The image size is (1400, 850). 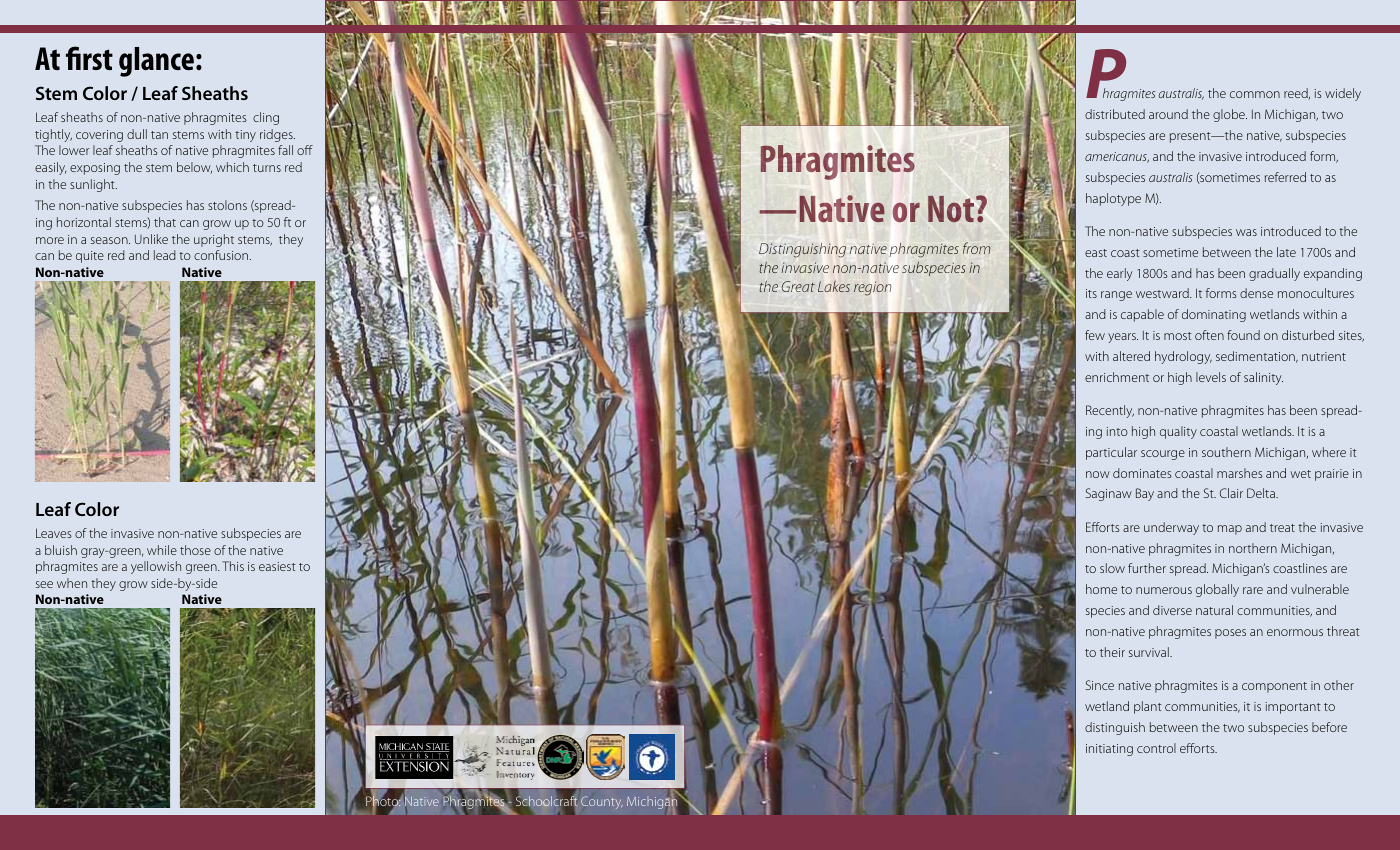 I want to click on quality, so click(x=1178, y=432).
